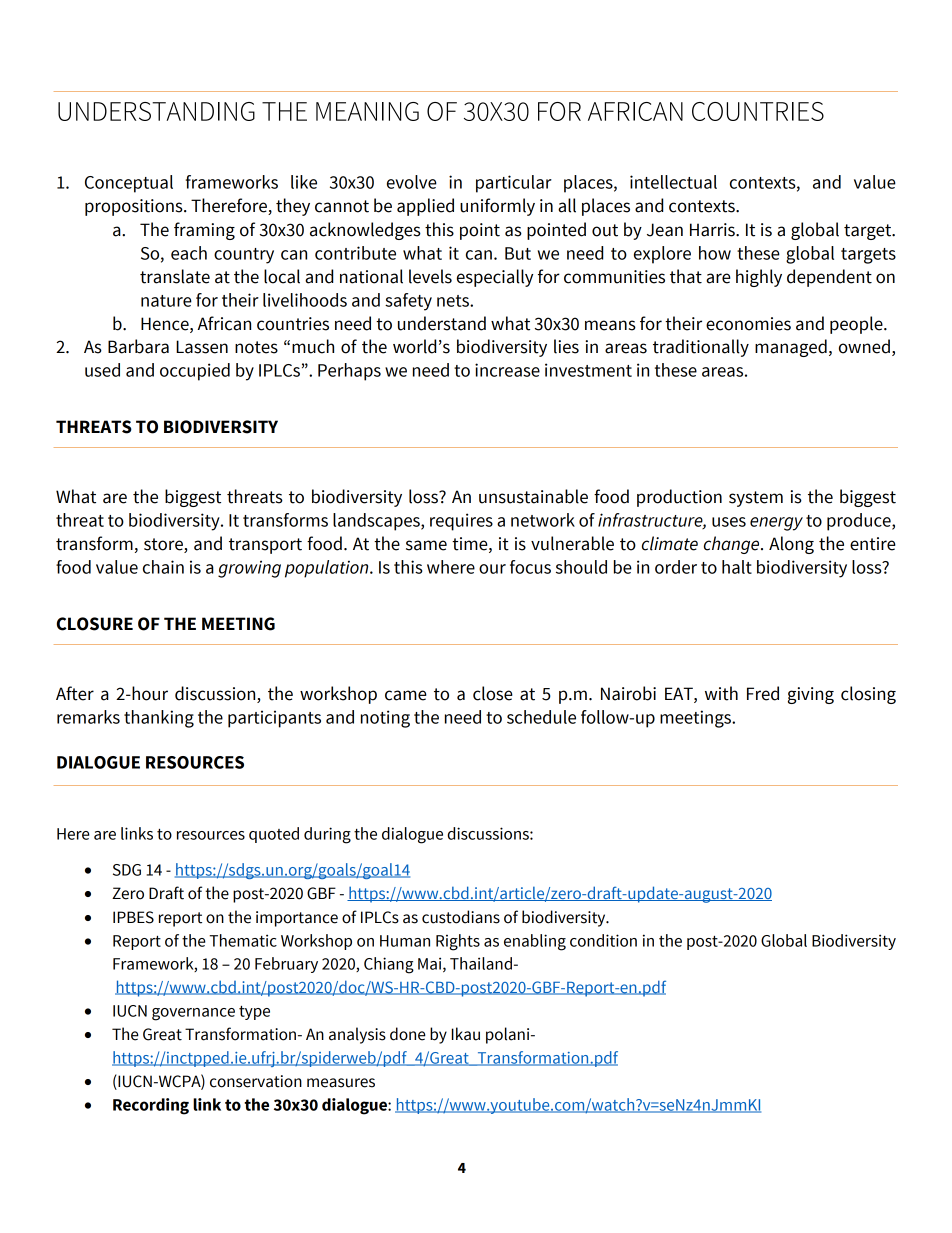  Describe the element at coordinates (791, 348) in the screenshot. I see `managed` at that location.
